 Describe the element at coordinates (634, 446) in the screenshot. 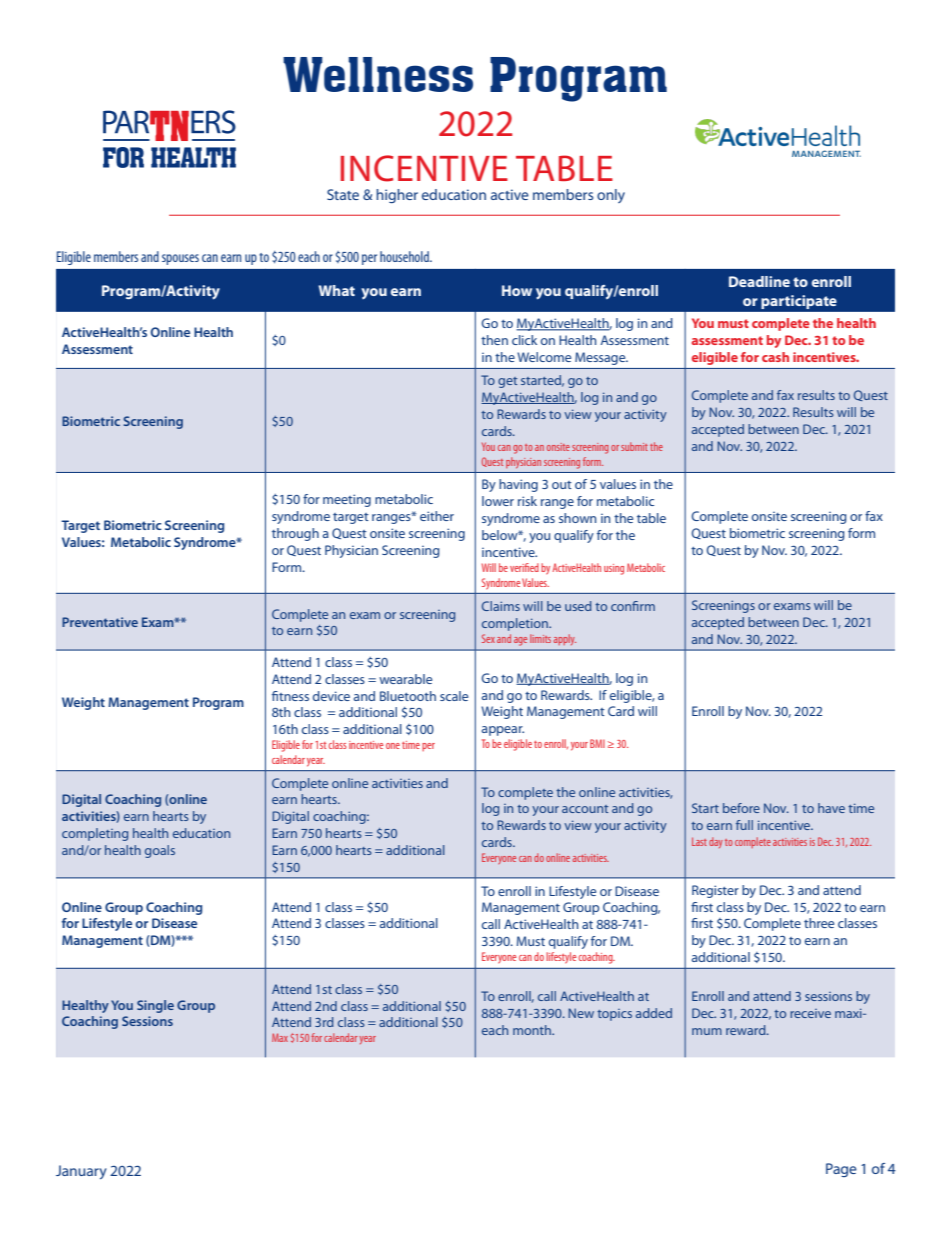

I see `submit` at that location.
